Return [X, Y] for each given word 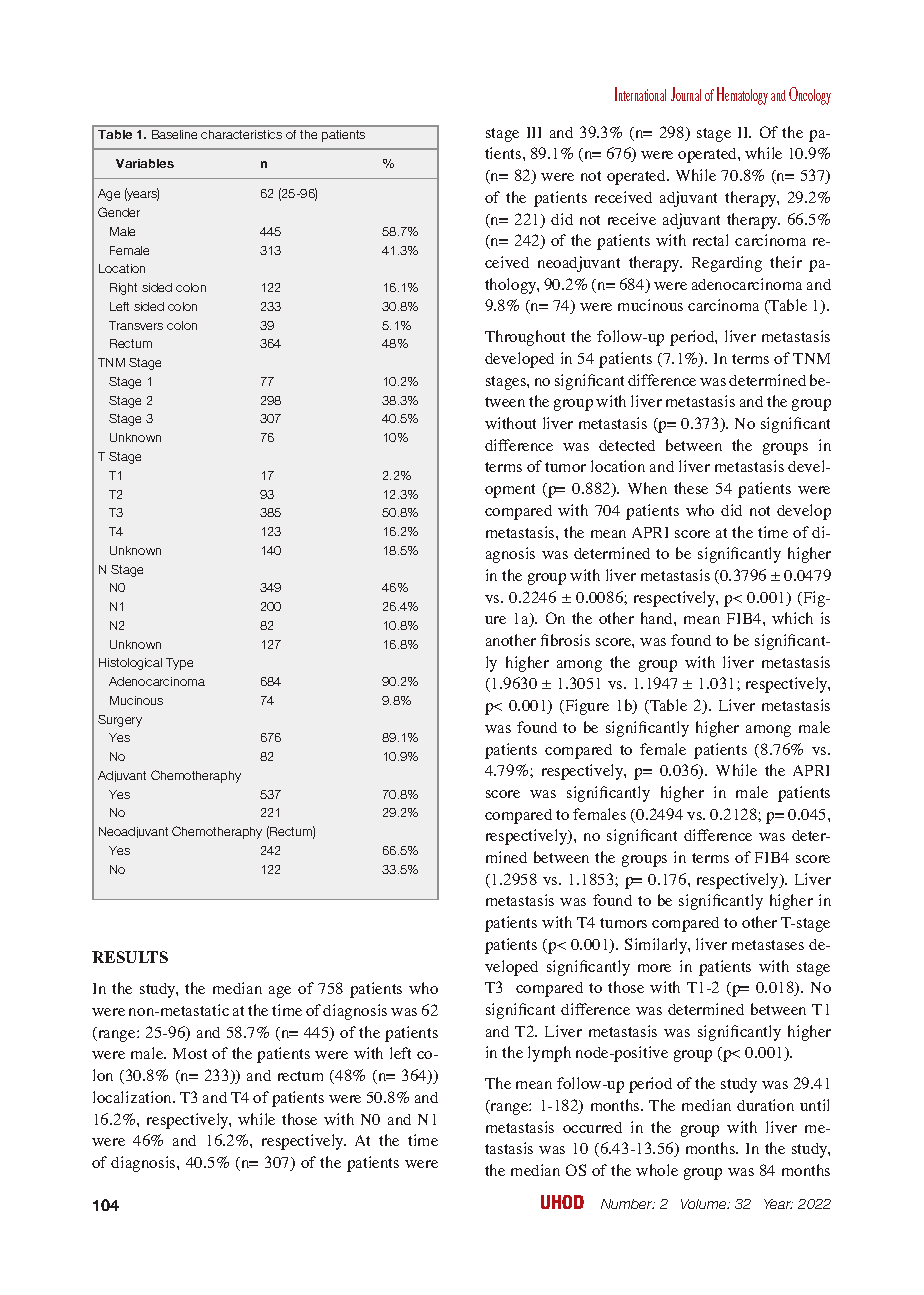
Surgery [120, 721]
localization [133, 1097]
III [534, 132]
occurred [592, 1127]
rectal [710, 240]
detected [627, 445]
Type [179, 664]
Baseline [174, 134]
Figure [586, 707]
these [691, 488]
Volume [705, 1204]
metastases [768, 945]
